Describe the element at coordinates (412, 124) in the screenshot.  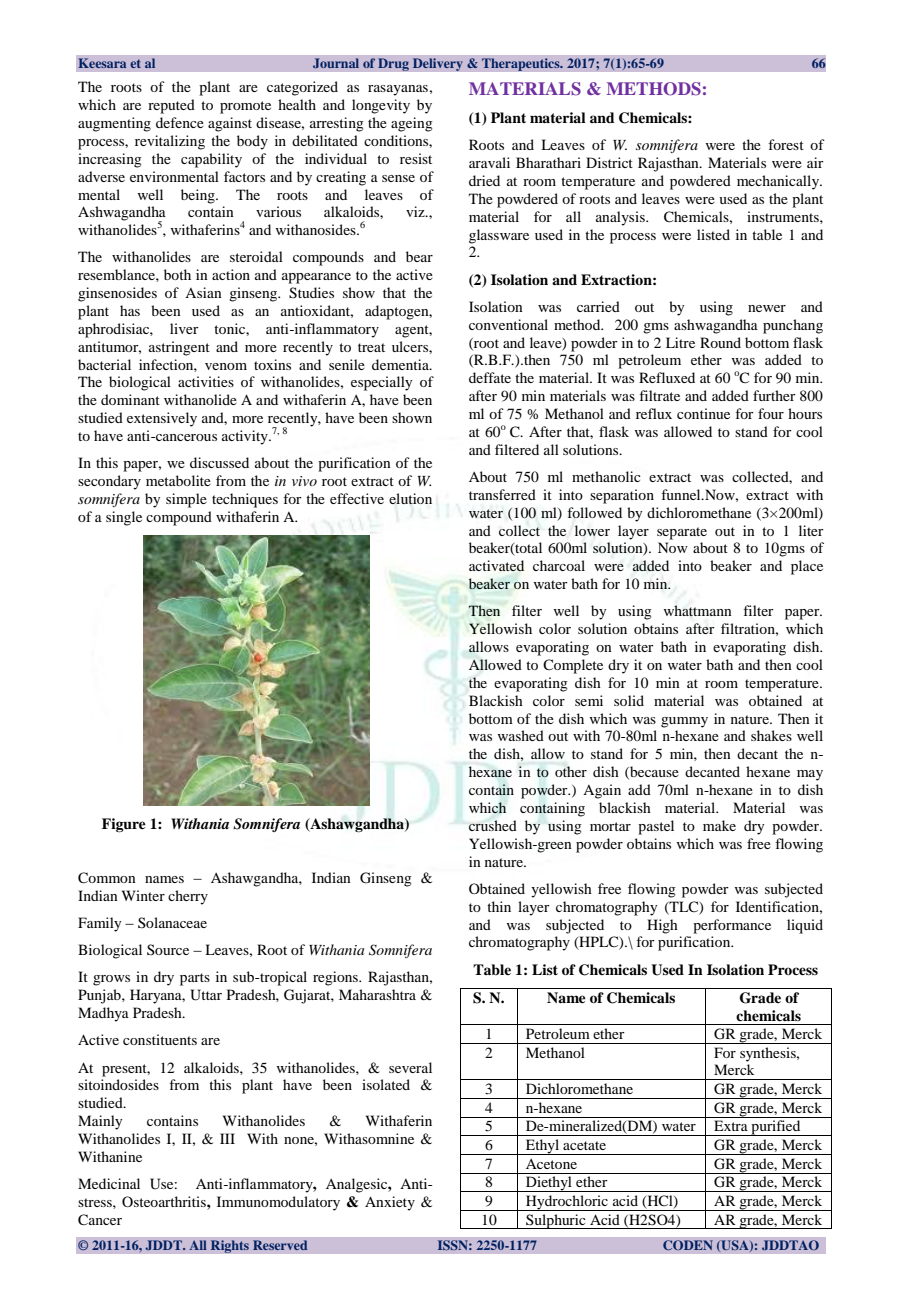
I see `ageing` at that location.
